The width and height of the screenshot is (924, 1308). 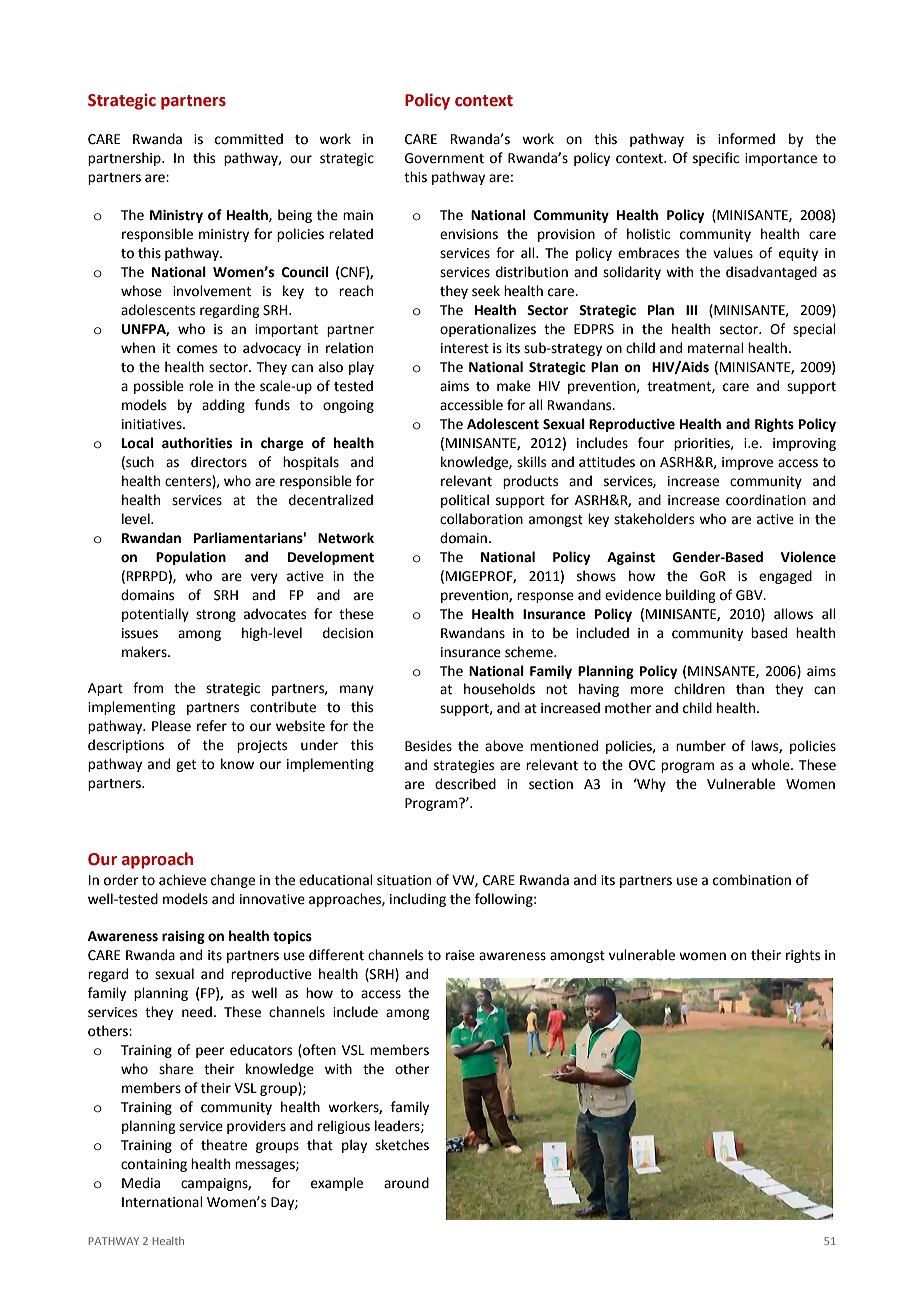 What do you see at coordinates (752, 880) in the screenshot?
I see `combination` at bounding box center [752, 880].
